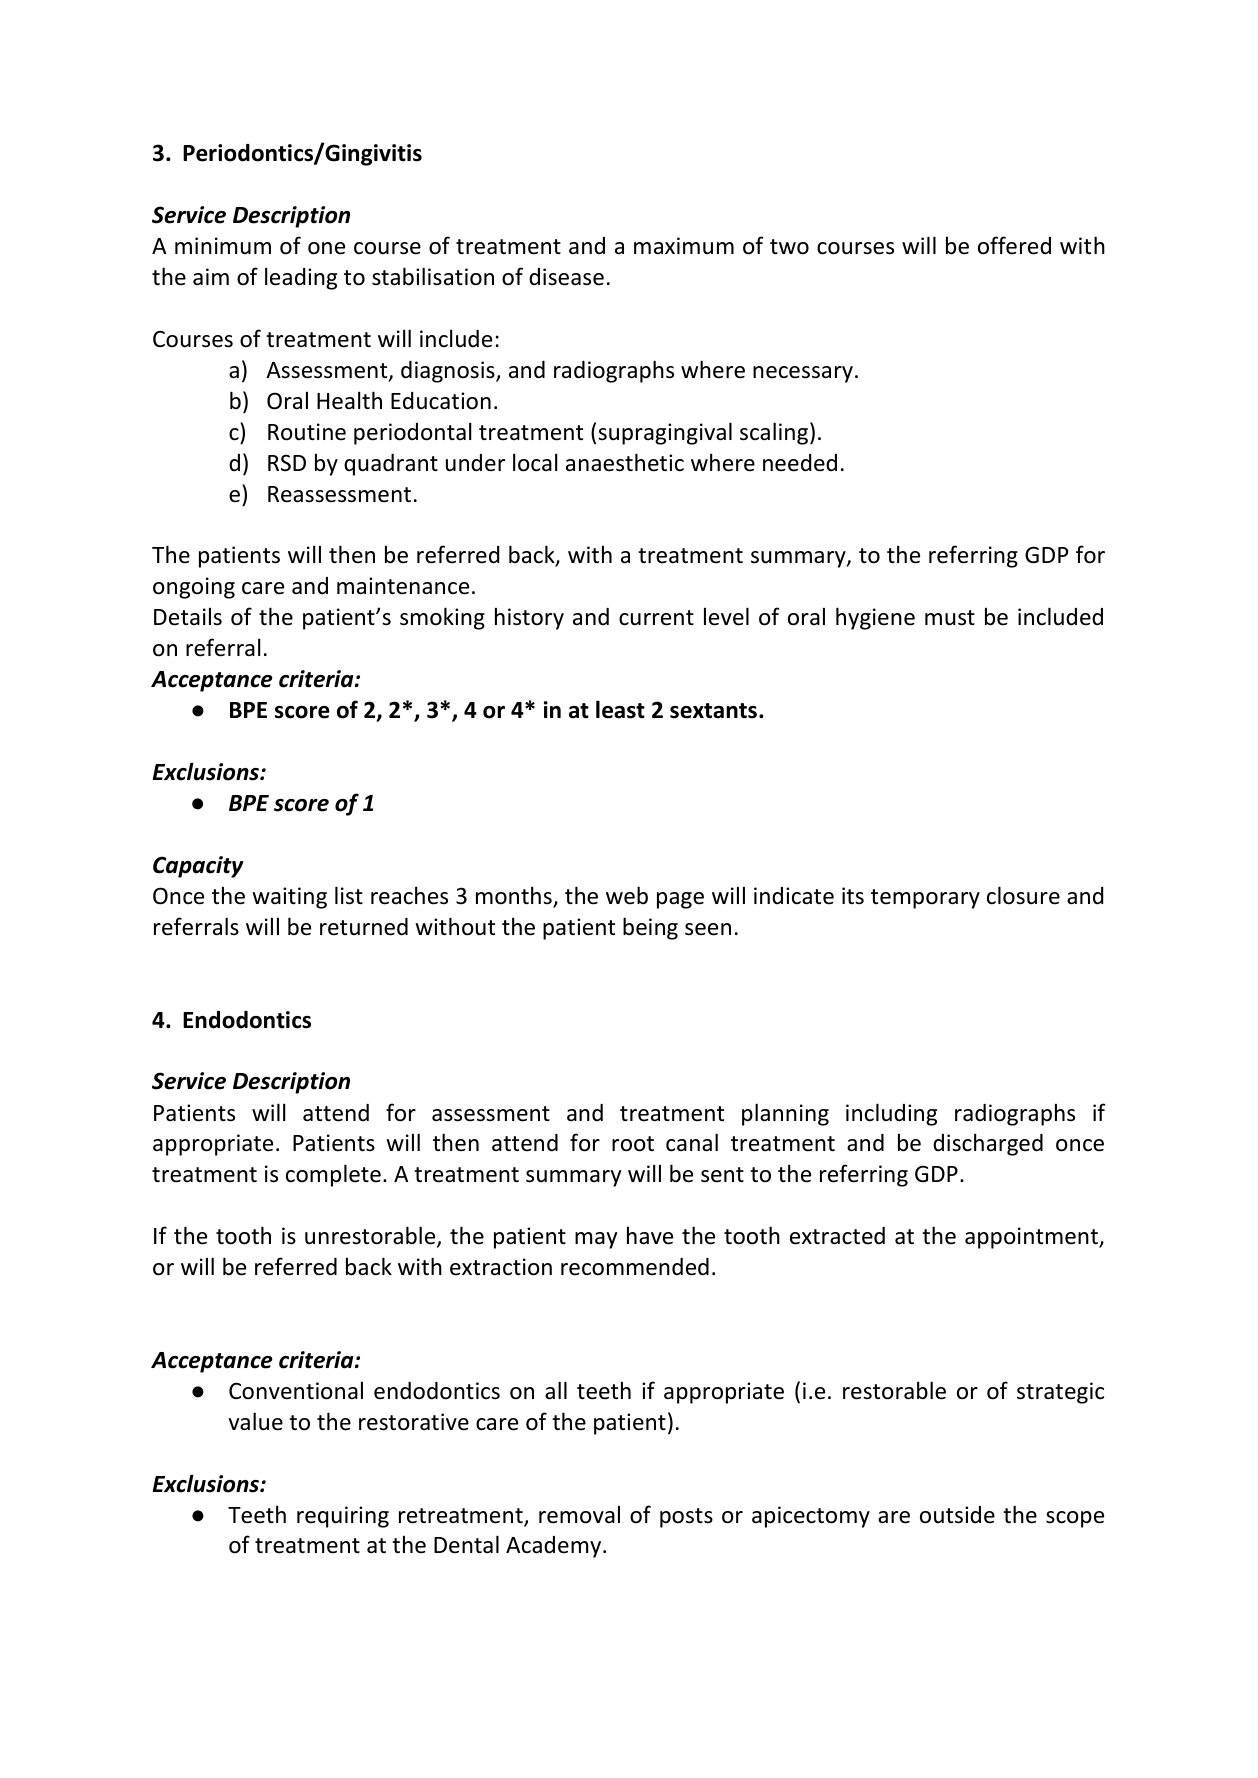 This page has width=1258, height=1778. Describe the element at coordinates (579, 1514) in the page. I see `removal` at that location.
